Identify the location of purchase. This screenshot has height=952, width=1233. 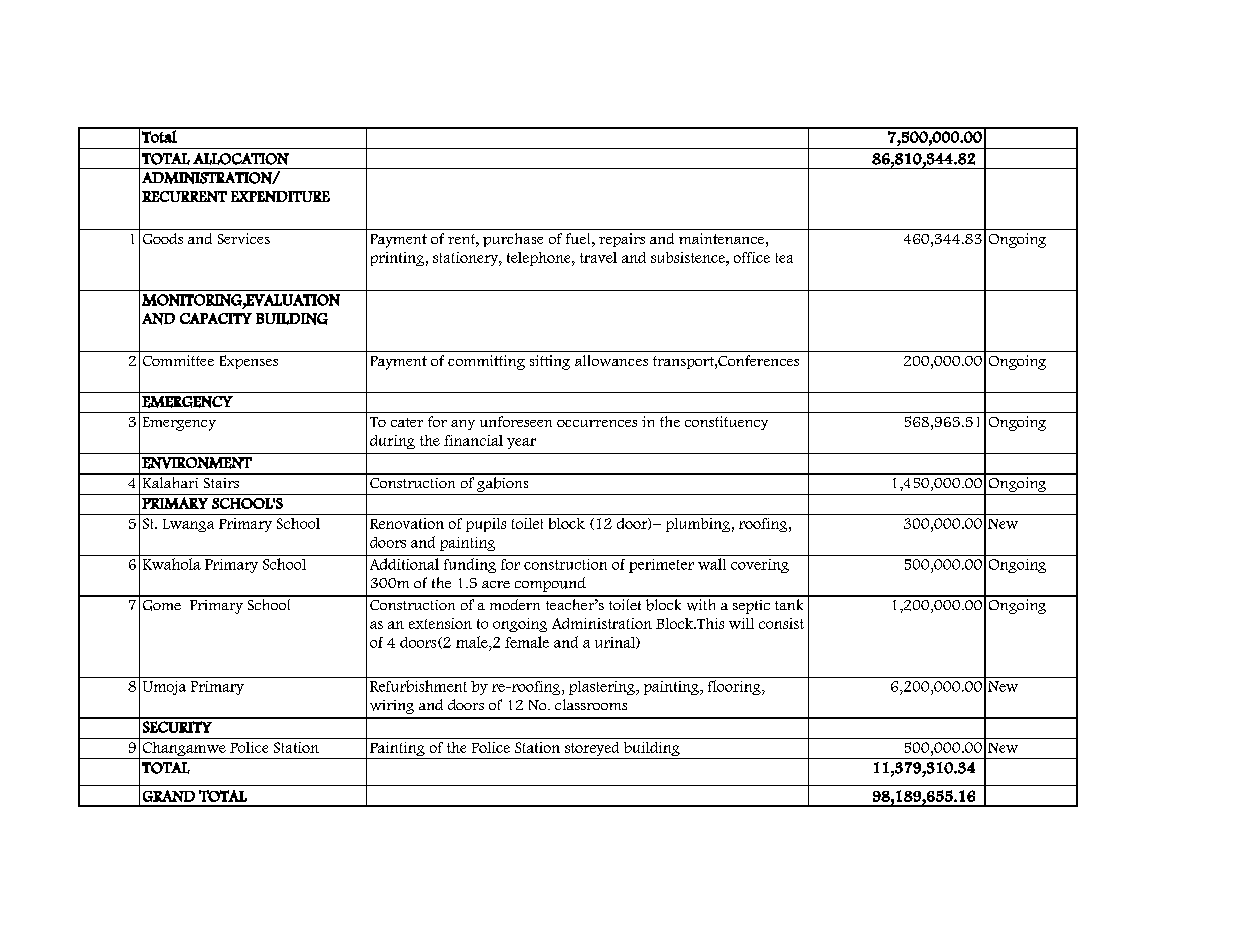
(513, 240).
